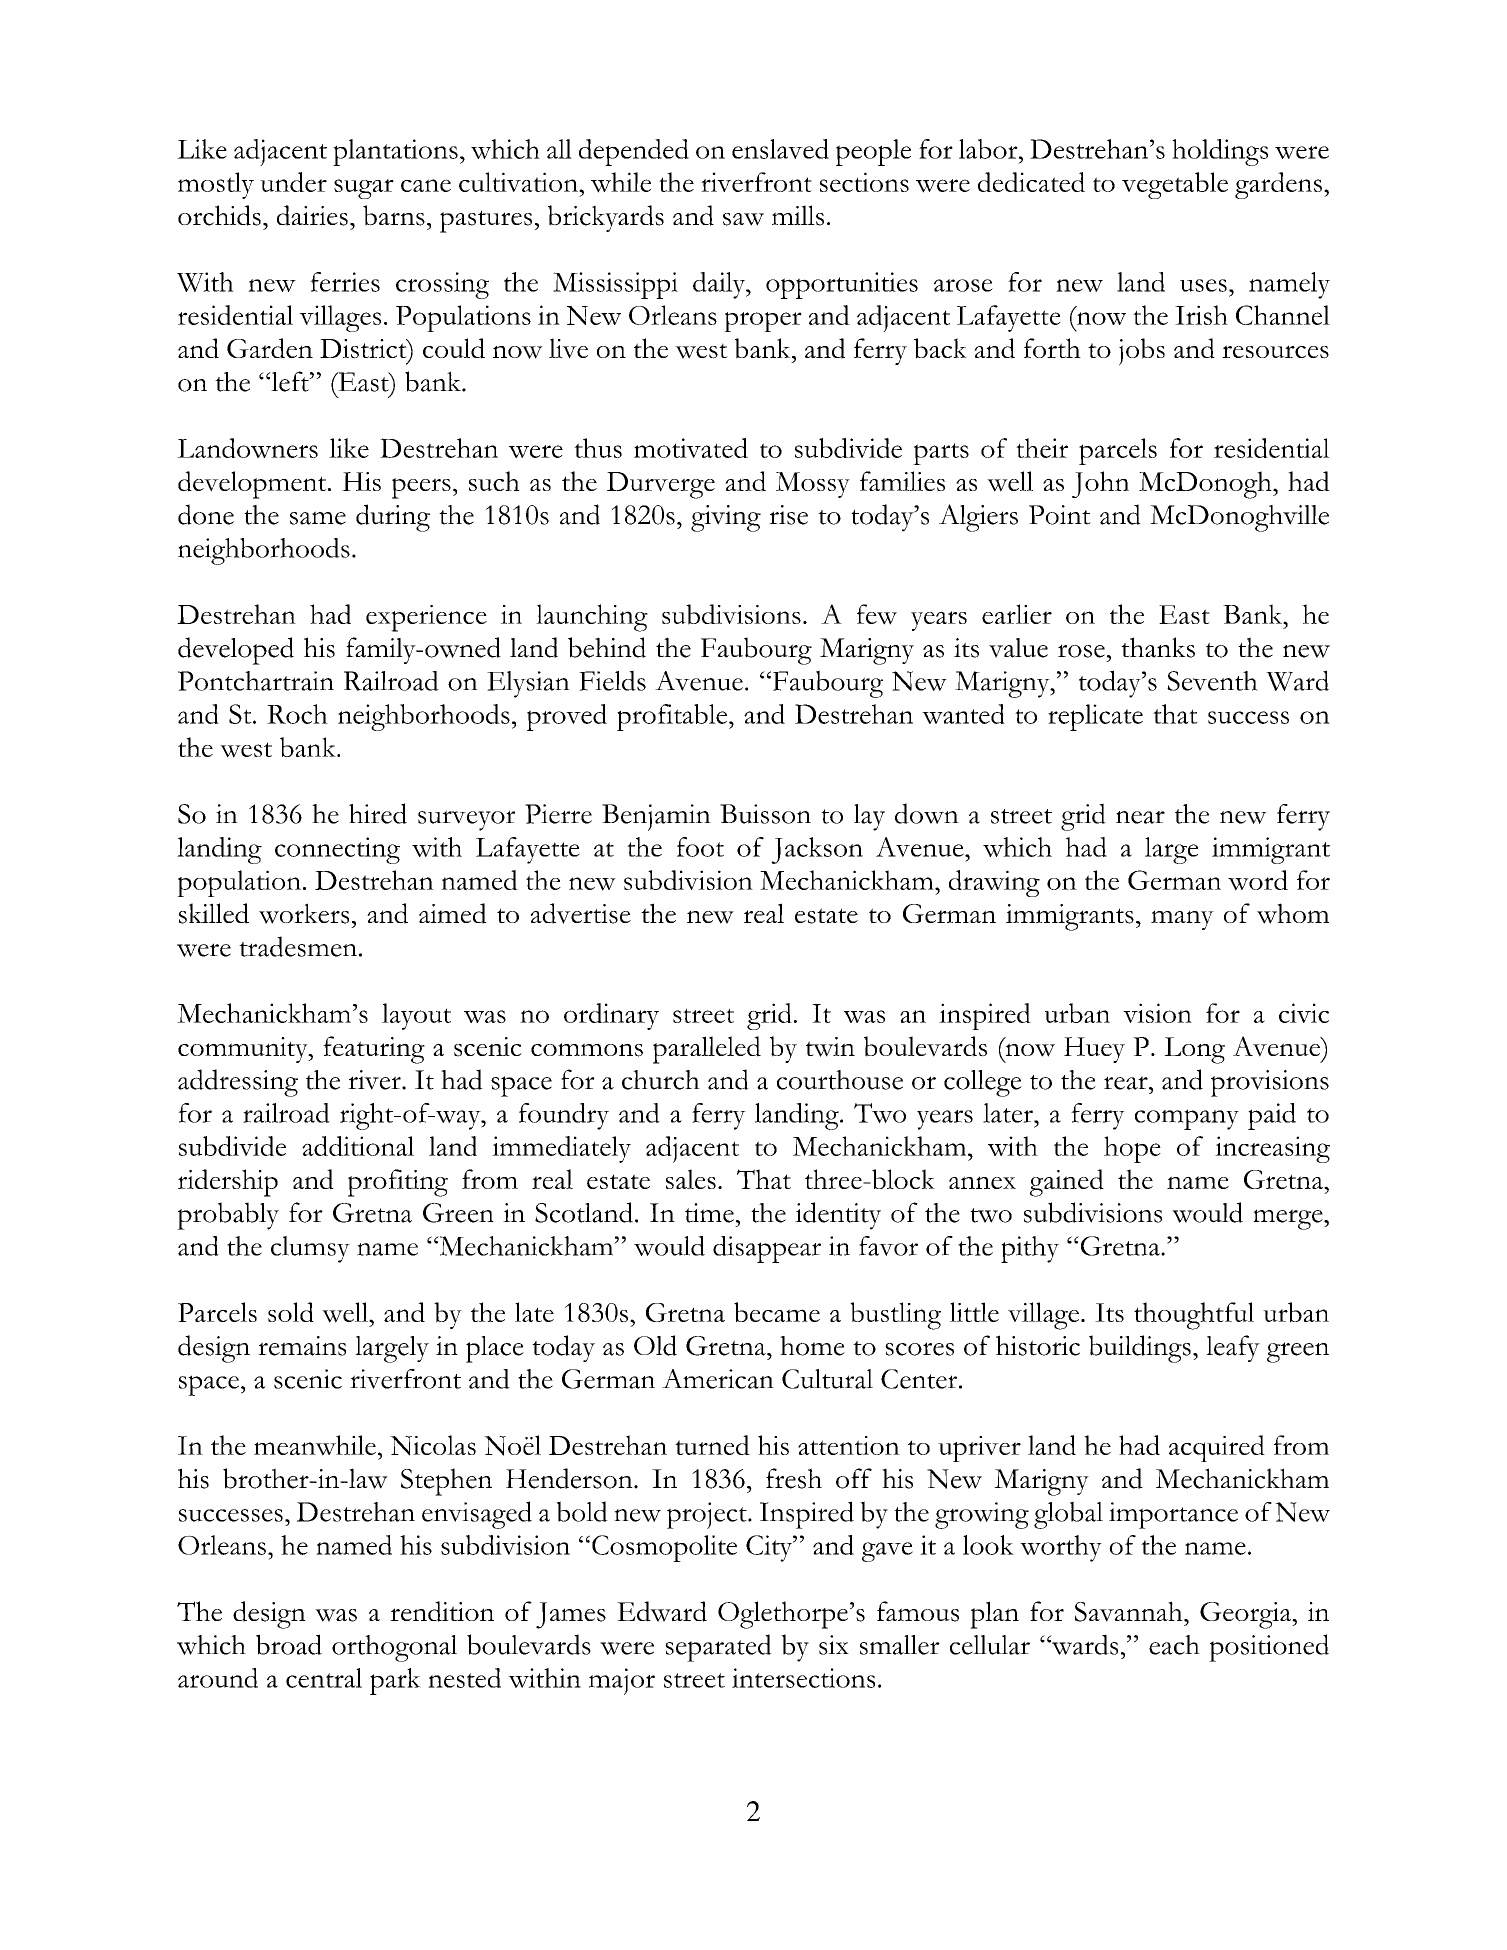 Image resolution: width=1507 pixels, height=1950 pixels. What do you see at coordinates (1175, 185) in the document?
I see `vegetable` at bounding box center [1175, 185].
